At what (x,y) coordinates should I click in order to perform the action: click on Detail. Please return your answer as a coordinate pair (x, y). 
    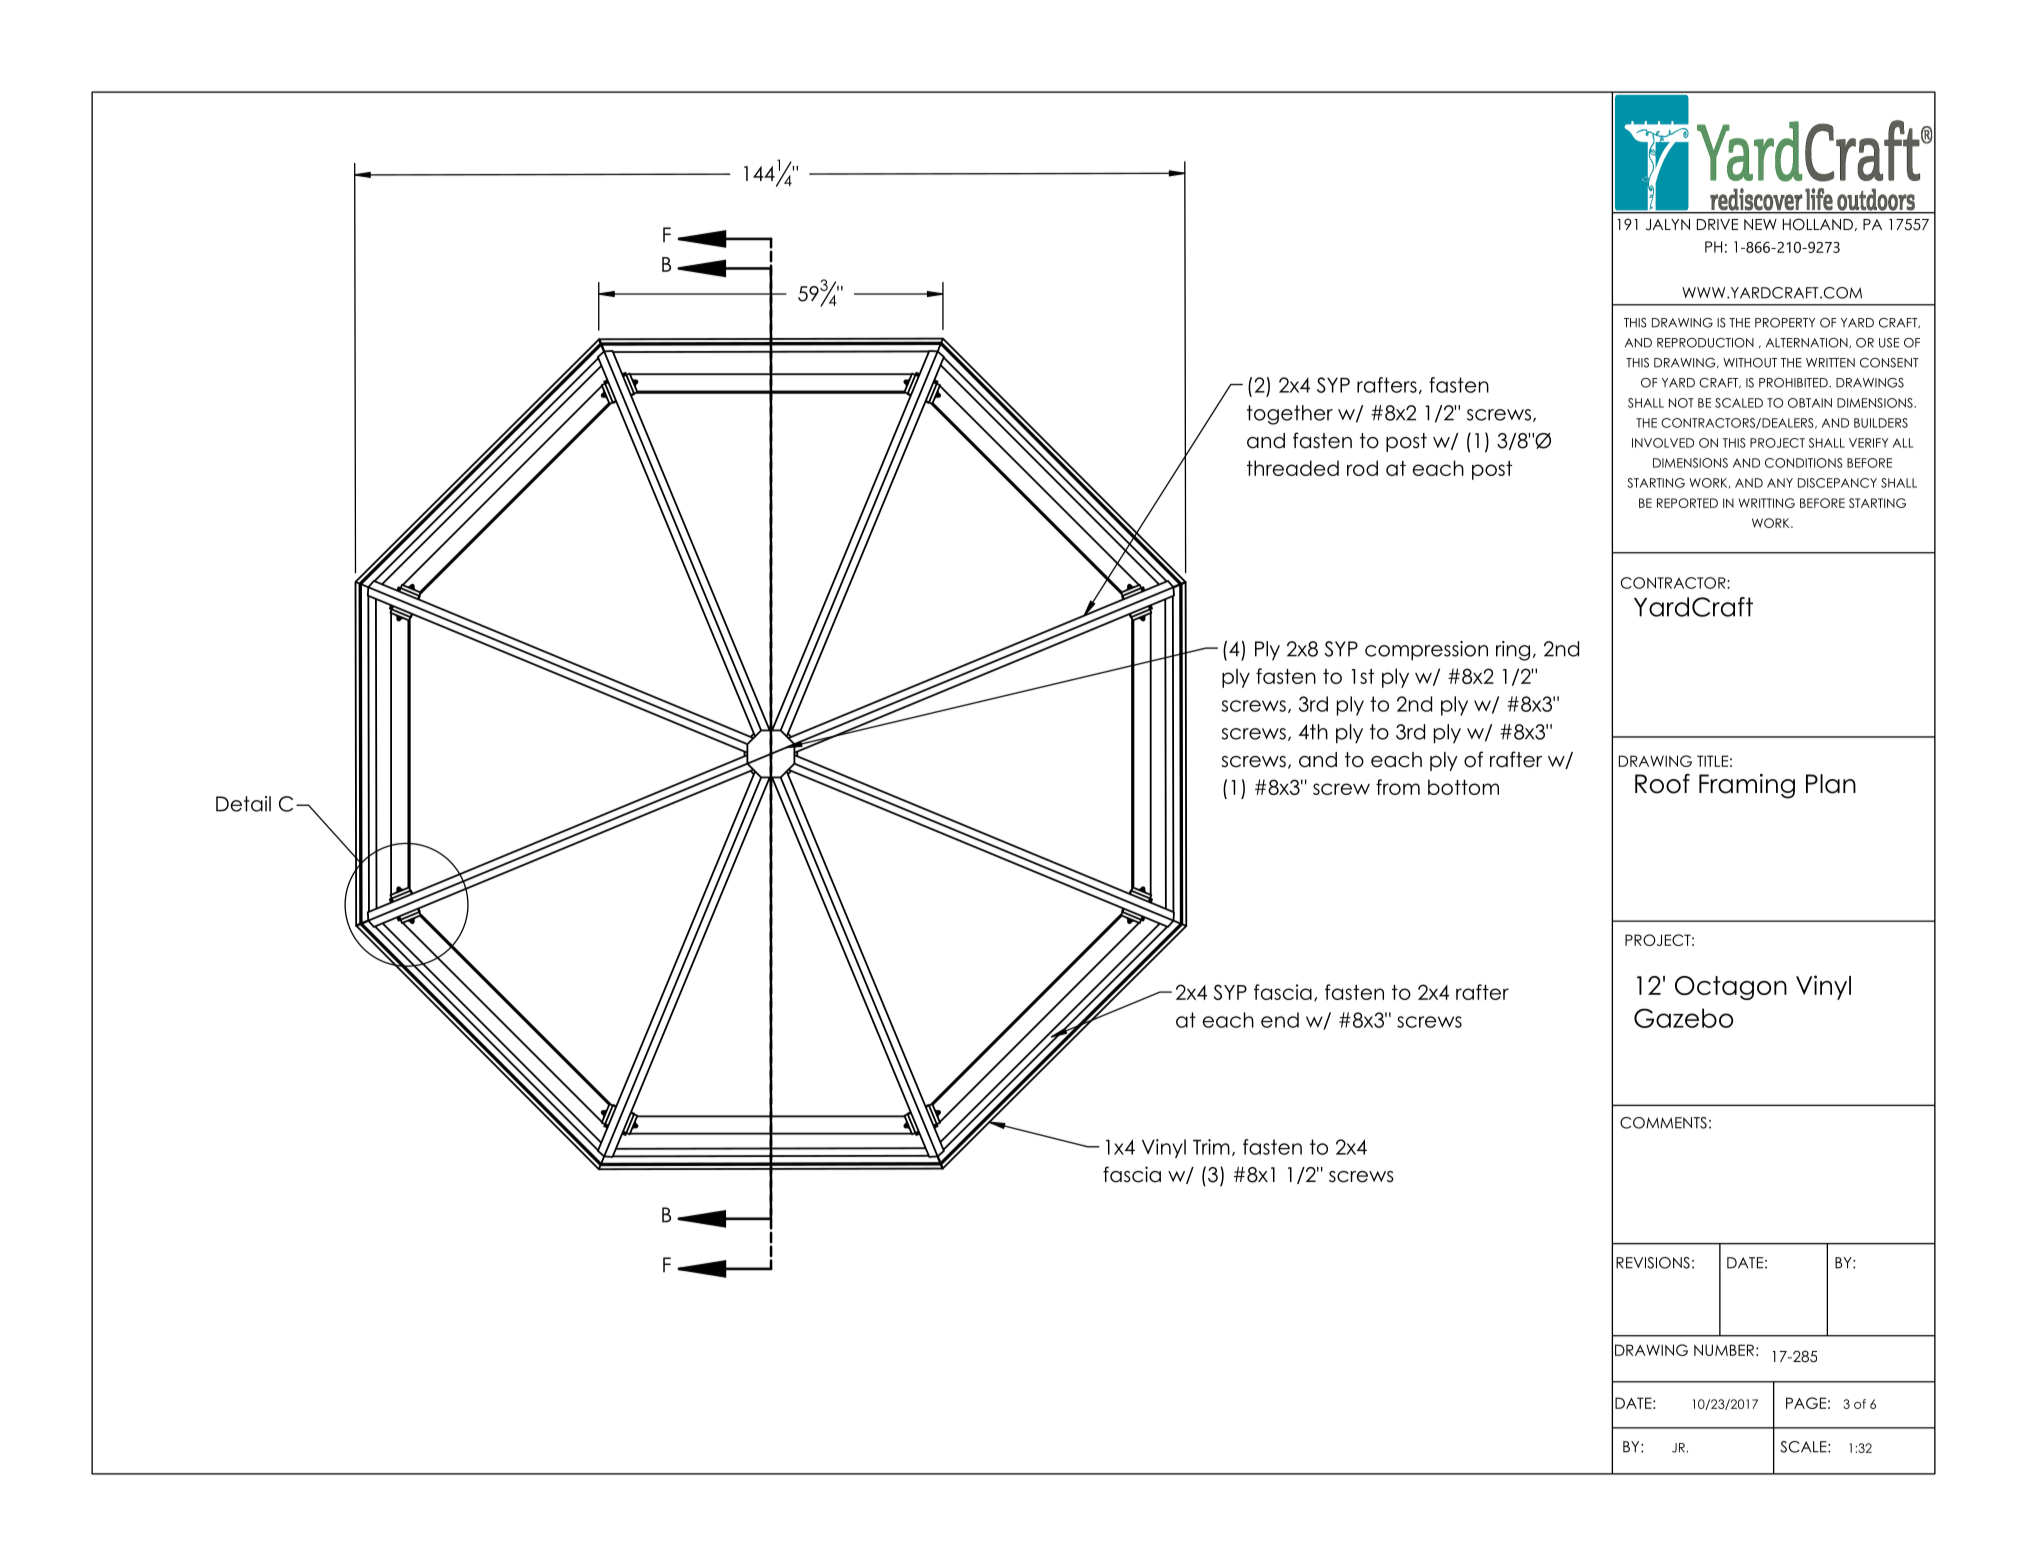
    Looking at the image, I should click on (243, 804).
